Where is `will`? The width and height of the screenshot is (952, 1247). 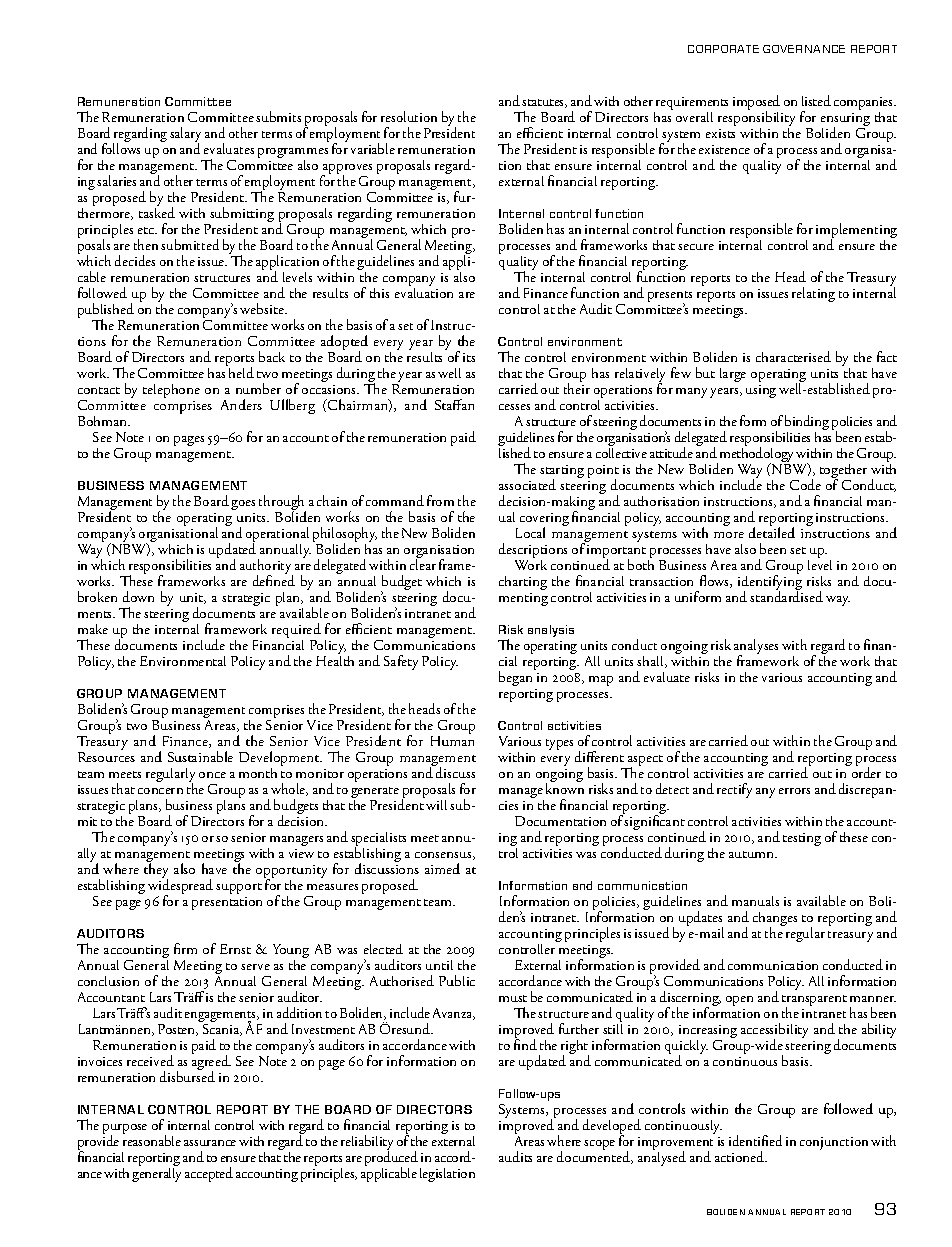 will is located at coordinates (436, 805).
